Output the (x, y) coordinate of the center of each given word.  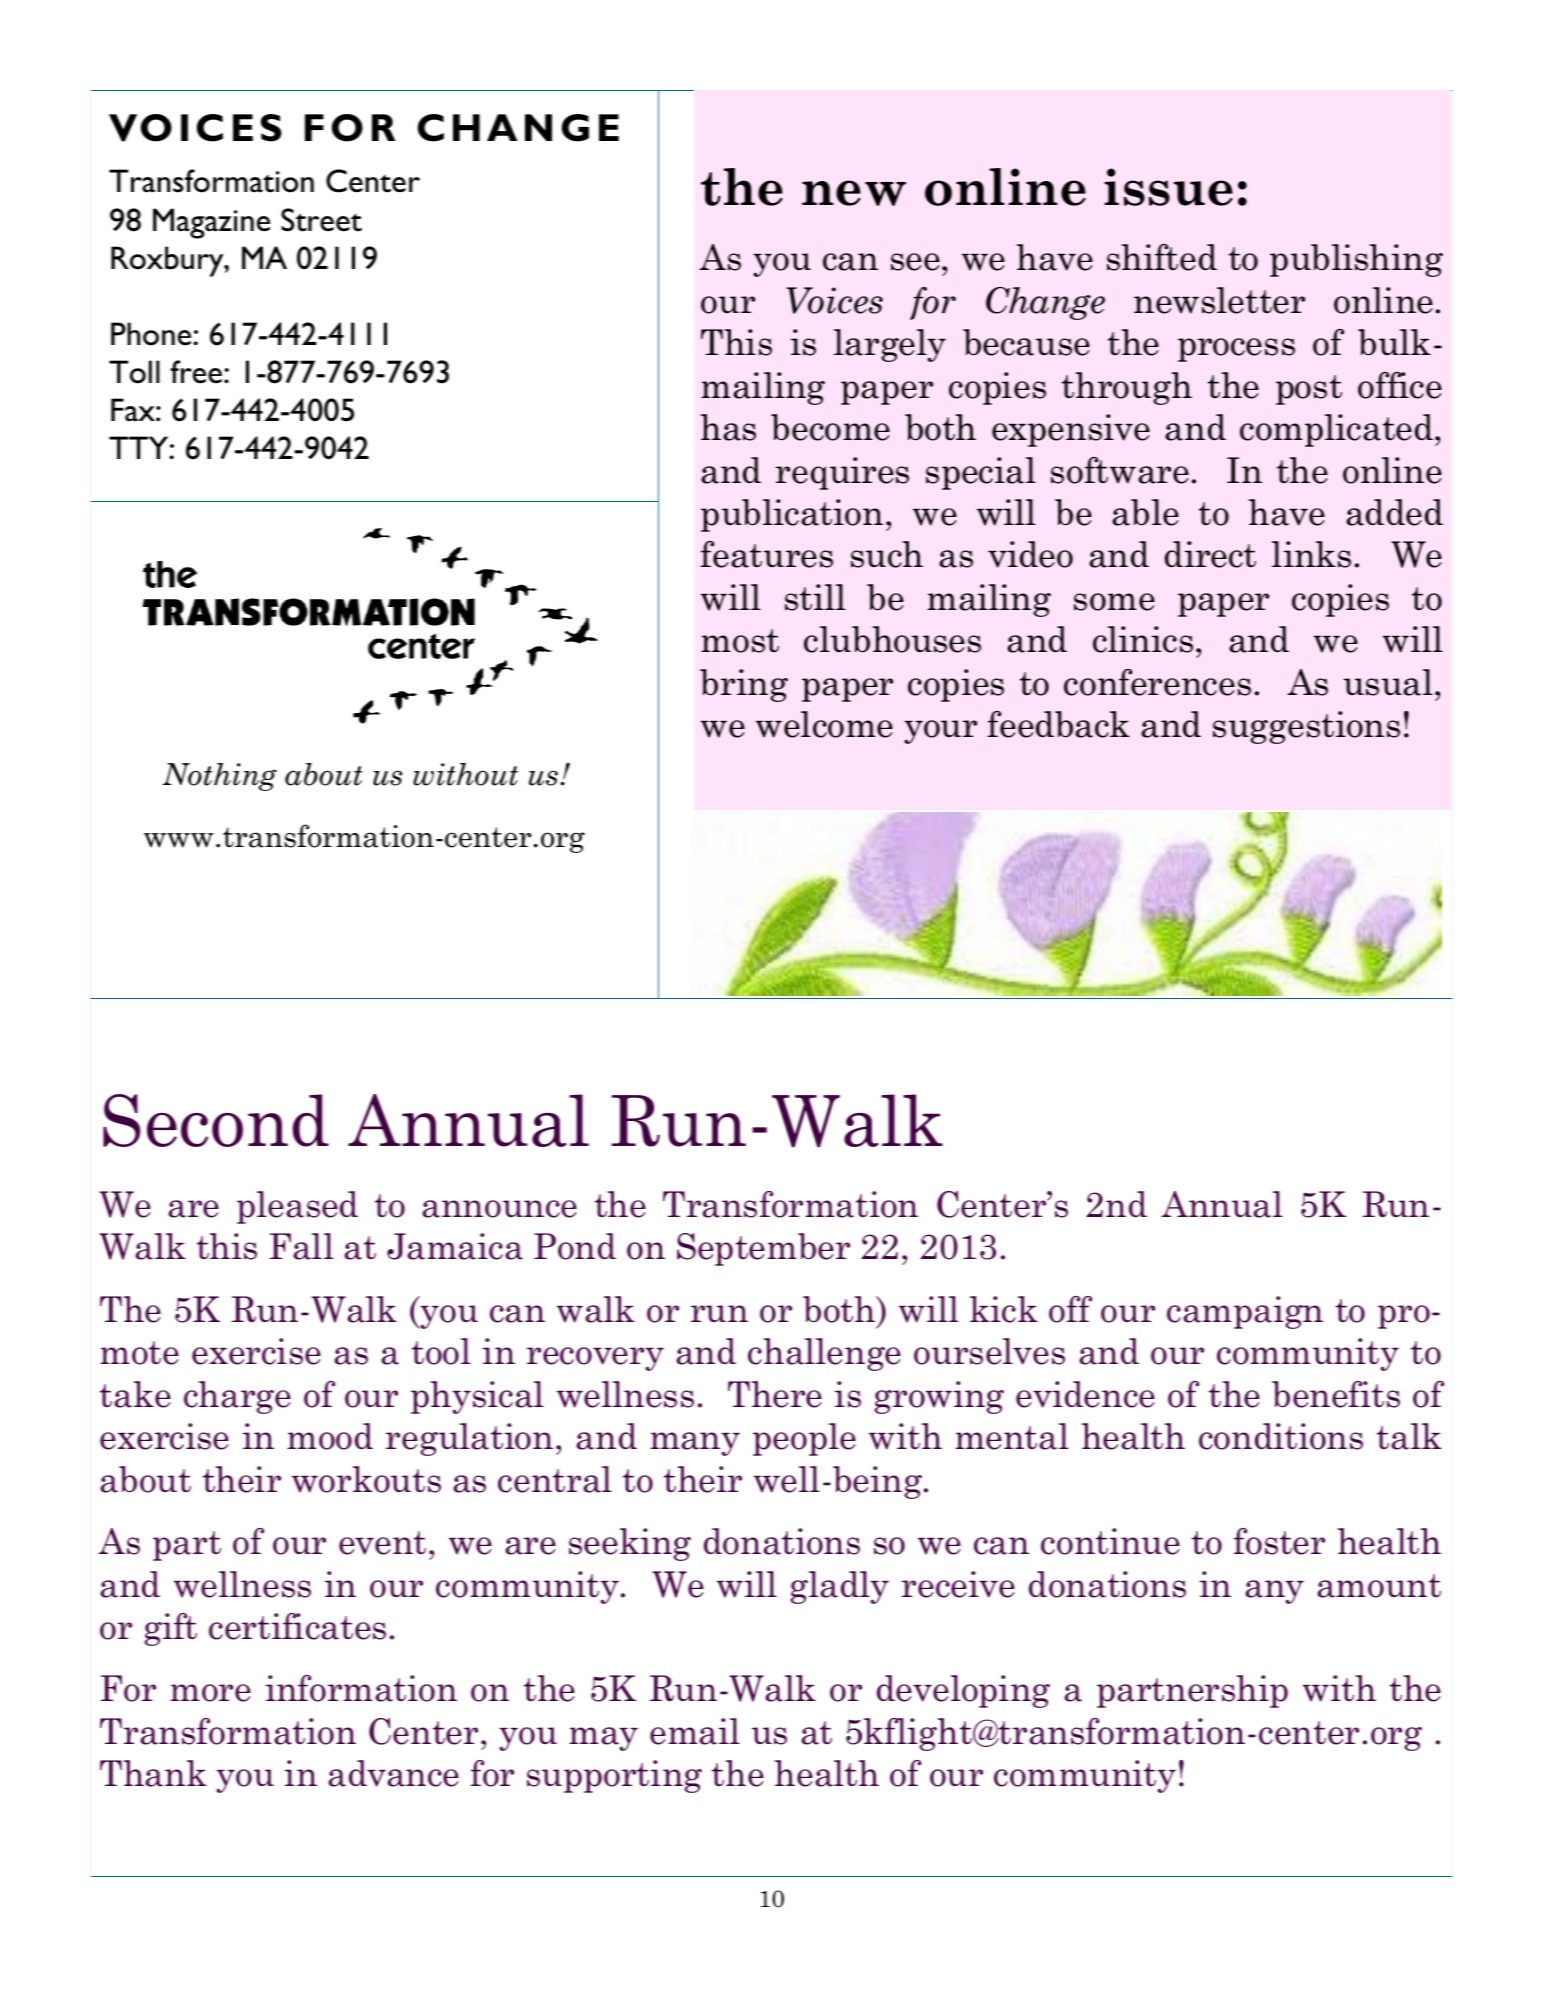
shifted (1162, 257)
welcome (824, 724)
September (763, 1249)
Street (321, 220)
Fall (302, 1246)
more (210, 1693)
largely (890, 345)
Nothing (220, 777)
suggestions (1306, 727)
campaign (1245, 1312)
